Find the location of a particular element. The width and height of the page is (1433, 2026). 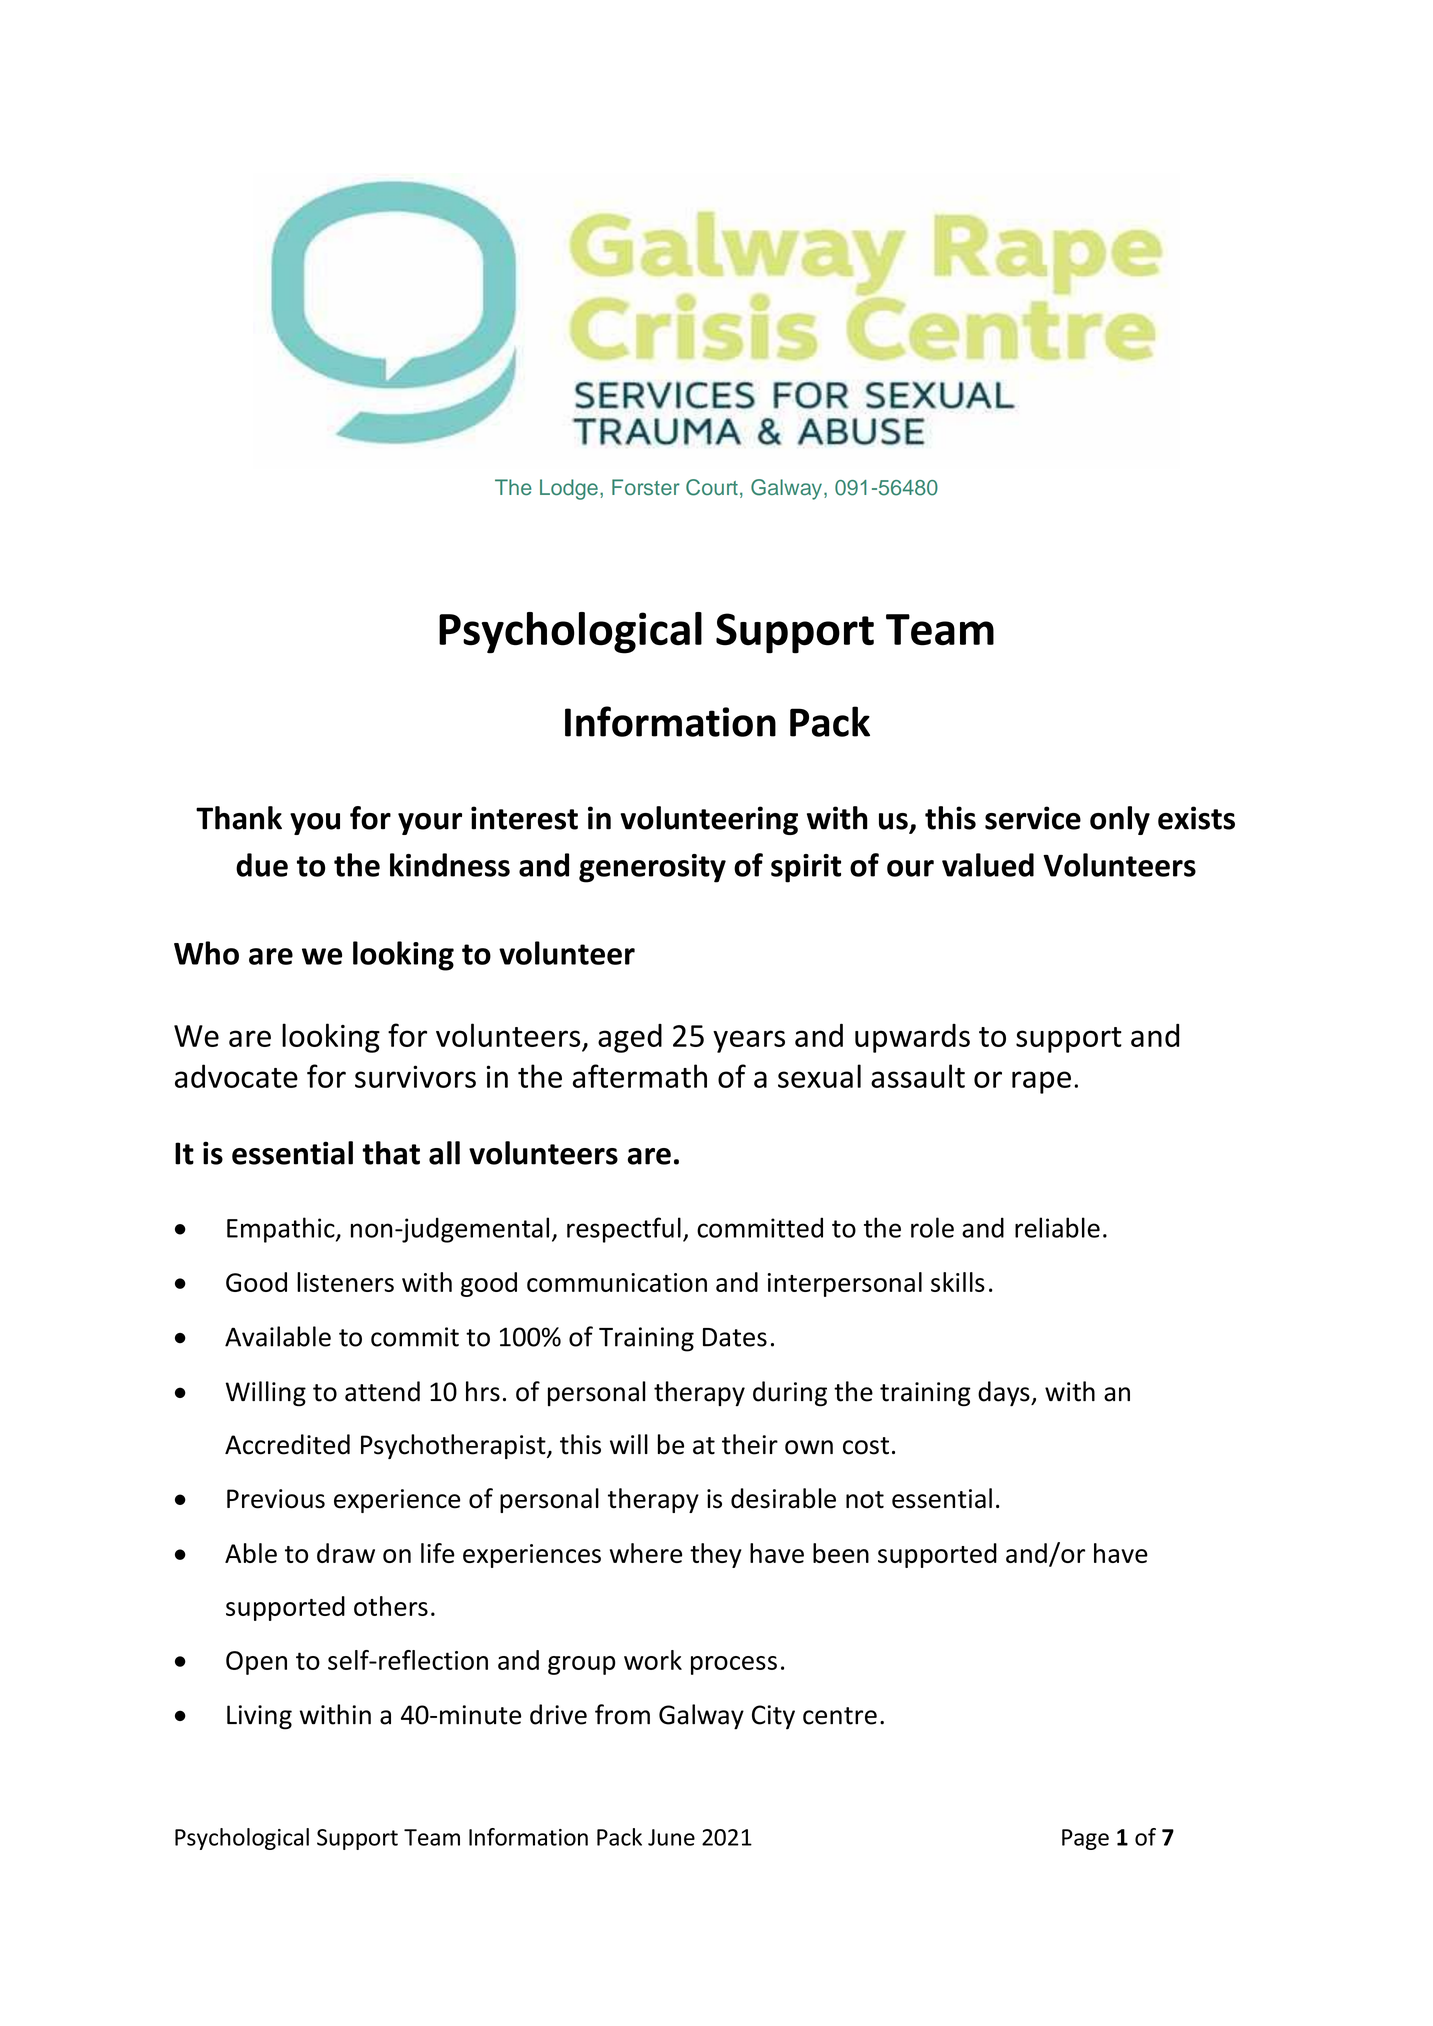

Living is located at coordinates (259, 1717).
